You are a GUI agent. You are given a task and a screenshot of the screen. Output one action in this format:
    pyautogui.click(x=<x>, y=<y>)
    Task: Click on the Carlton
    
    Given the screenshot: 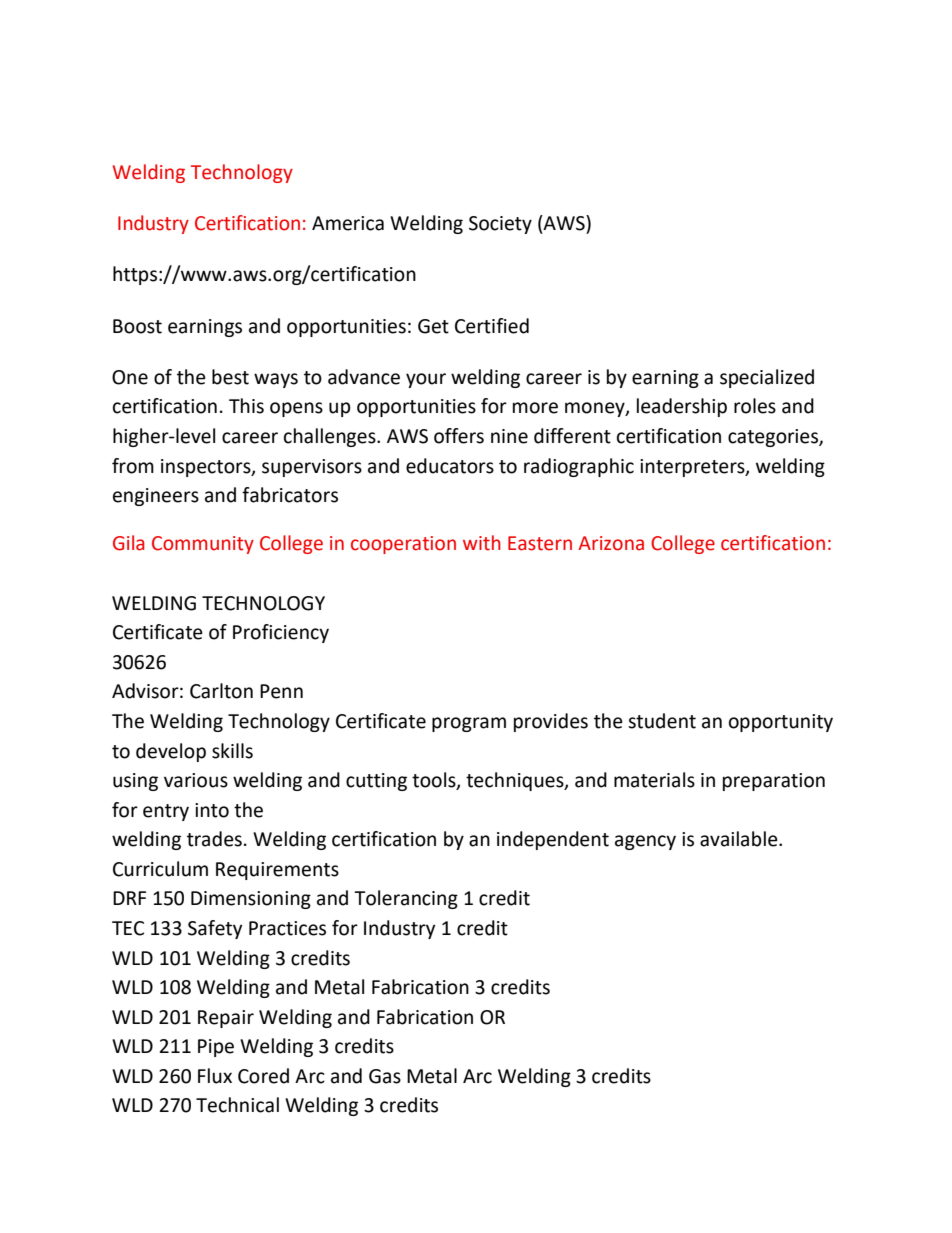 What is the action you would take?
    pyautogui.click(x=221, y=691)
